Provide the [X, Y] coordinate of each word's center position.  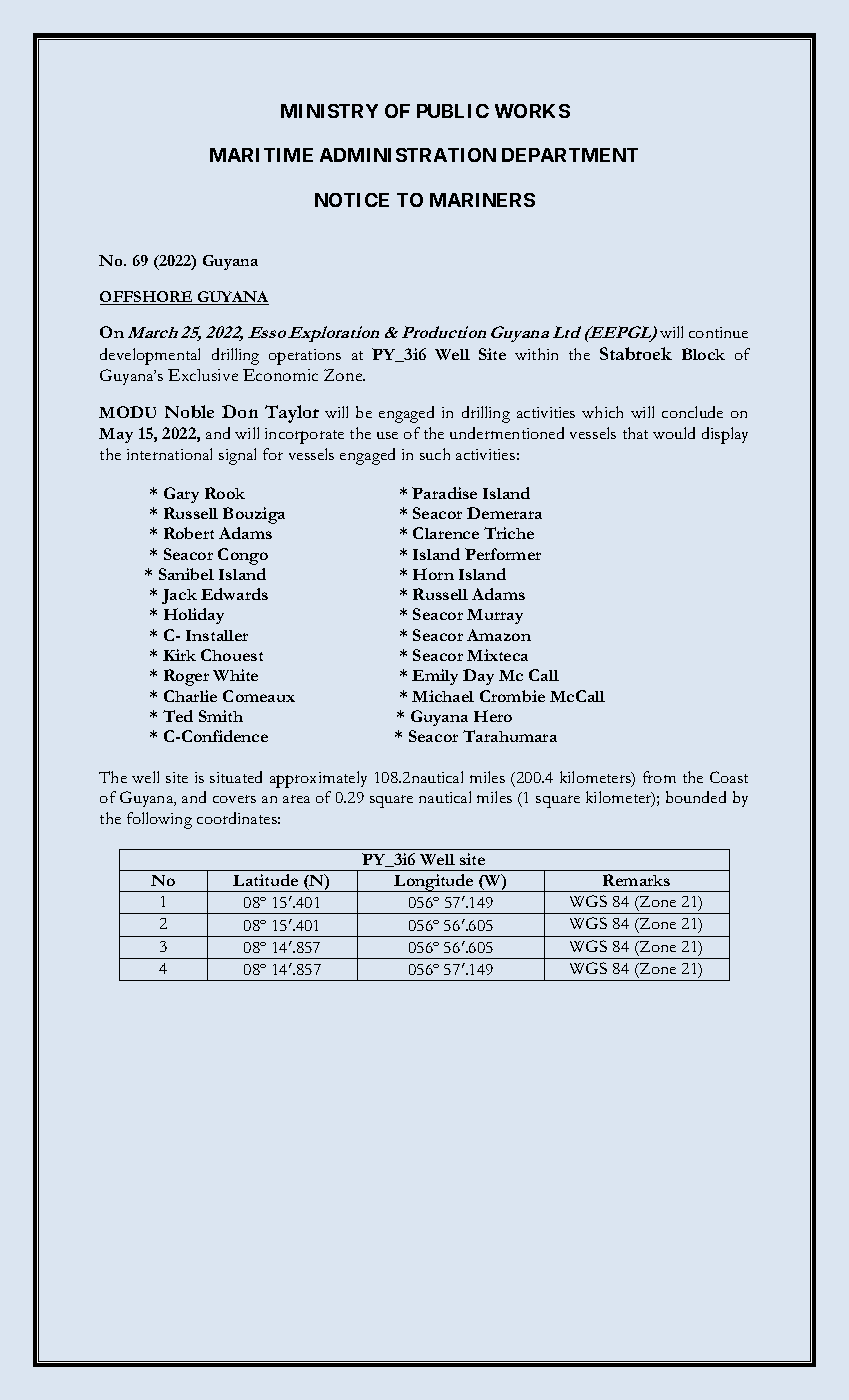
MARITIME [261, 155]
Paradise [444, 493]
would [674, 433]
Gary [181, 495]
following [159, 820]
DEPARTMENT [570, 155]
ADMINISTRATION [408, 155]
